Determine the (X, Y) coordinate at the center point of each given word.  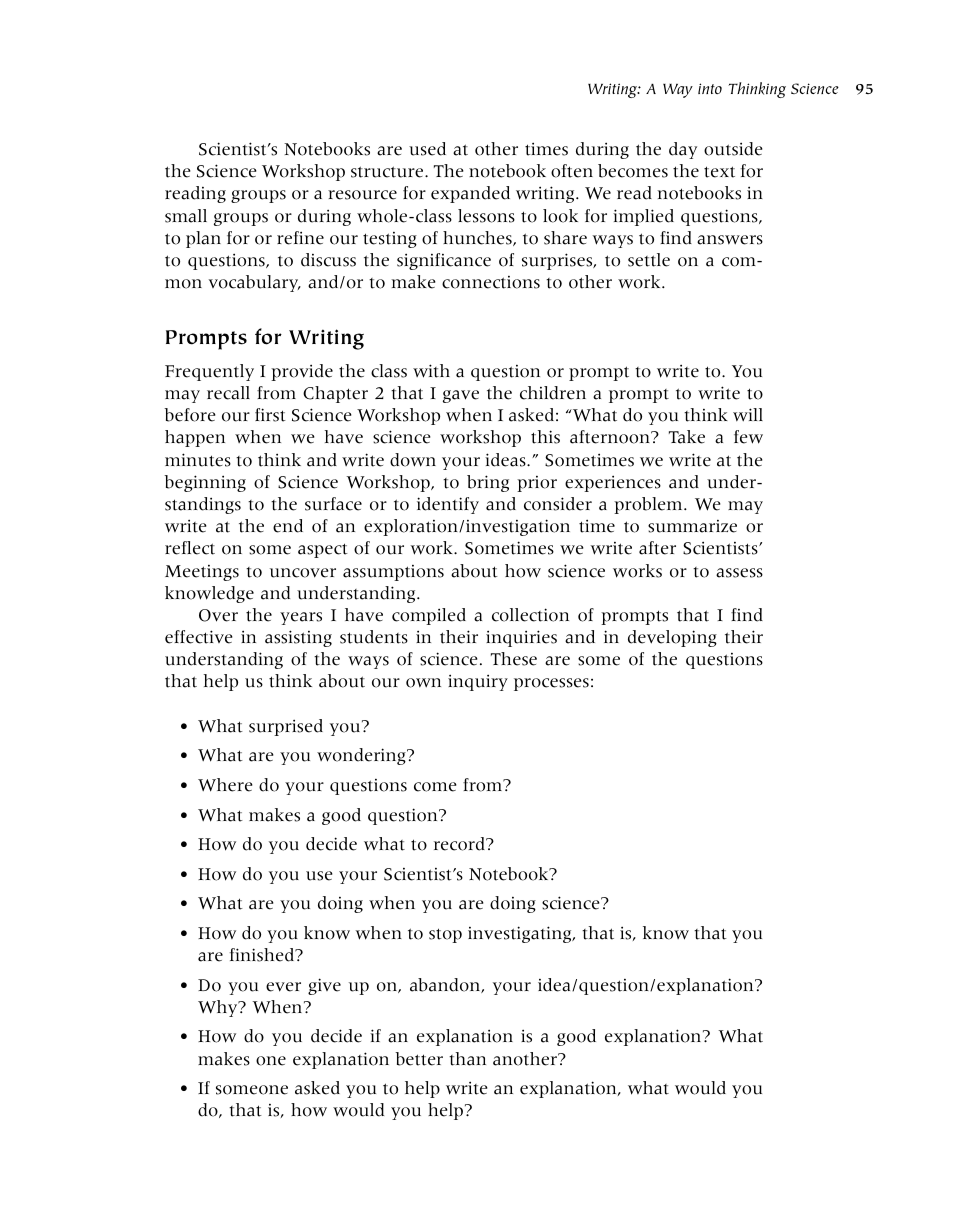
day (683, 150)
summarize (692, 526)
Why (219, 1008)
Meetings (202, 573)
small (186, 216)
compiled (429, 616)
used (427, 149)
